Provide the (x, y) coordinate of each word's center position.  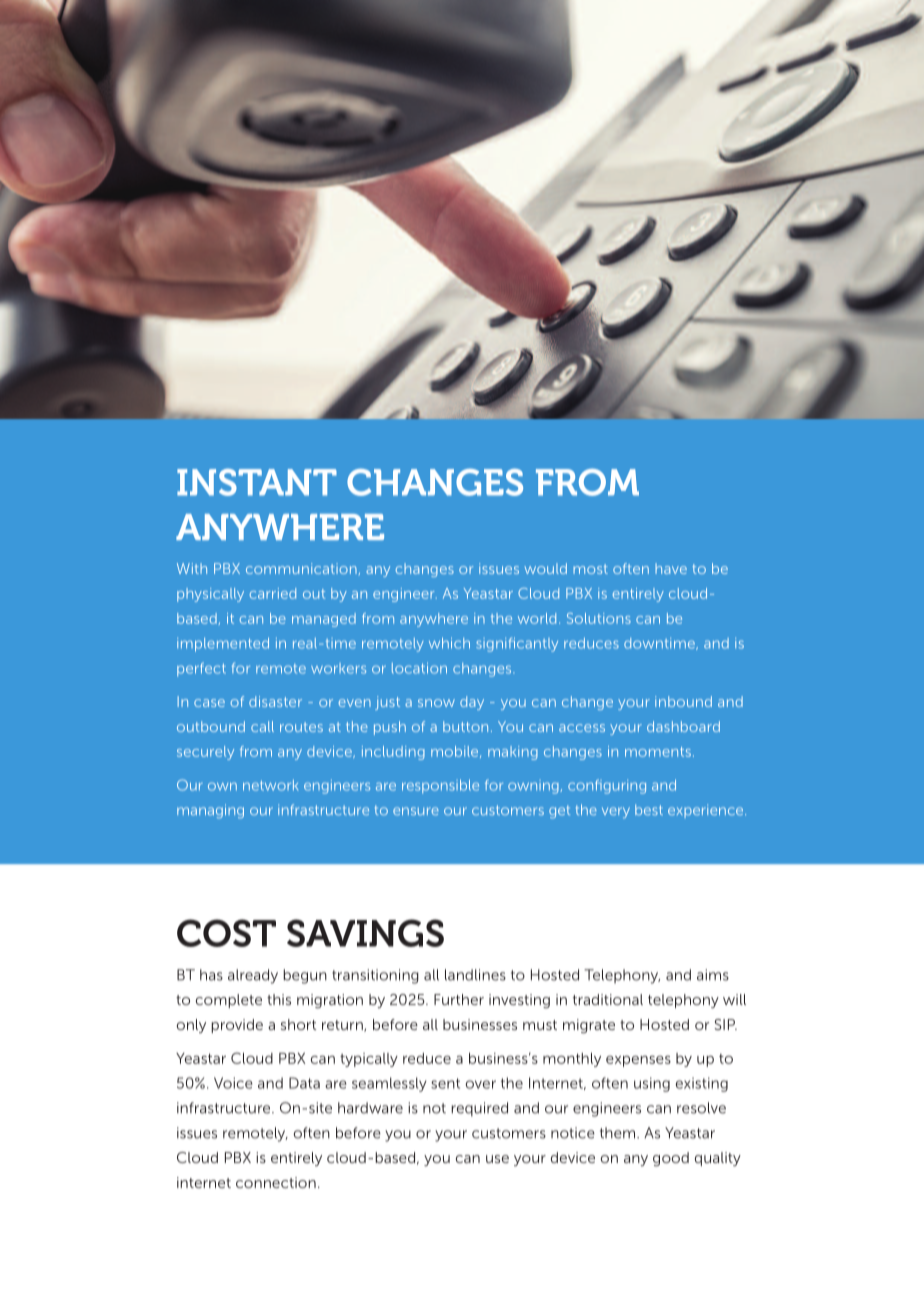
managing (210, 811)
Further (459, 999)
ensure (416, 811)
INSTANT (257, 482)
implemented (223, 645)
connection (276, 1182)
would (545, 568)
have (671, 568)
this (279, 999)
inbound (683, 701)
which (449, 643)
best (649, 809)
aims (713, 975)
